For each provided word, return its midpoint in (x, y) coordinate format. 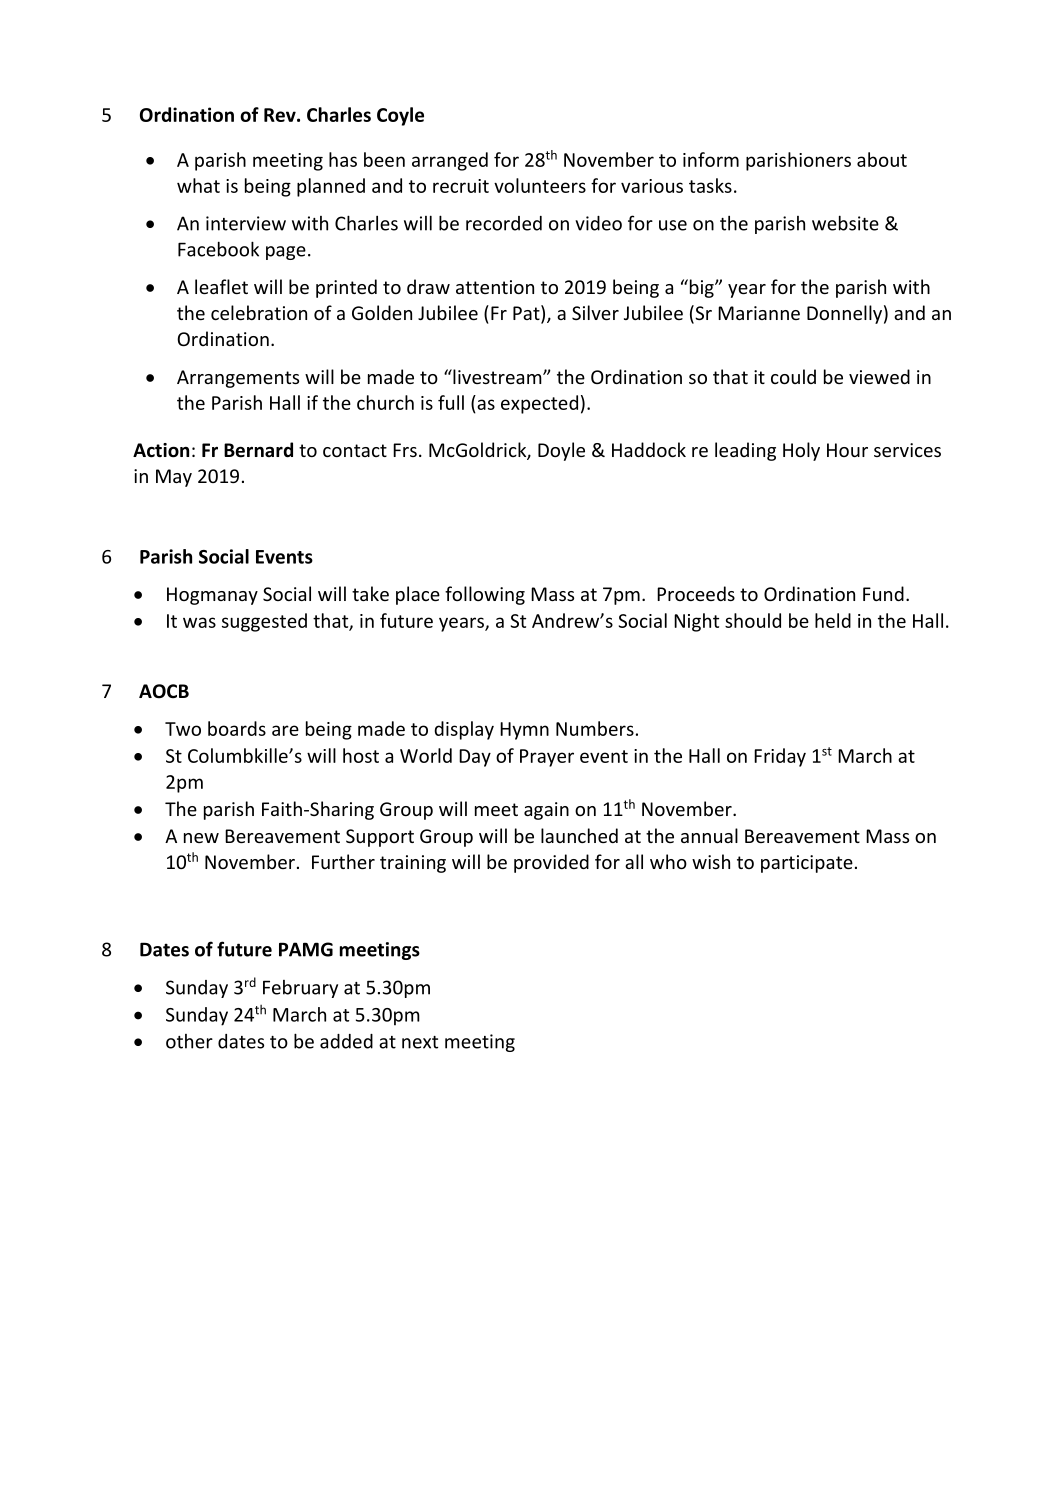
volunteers (540, 185)
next (420, 1042)
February (300, 989)
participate (807, 864)
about (882, 159)
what (198, 185)
